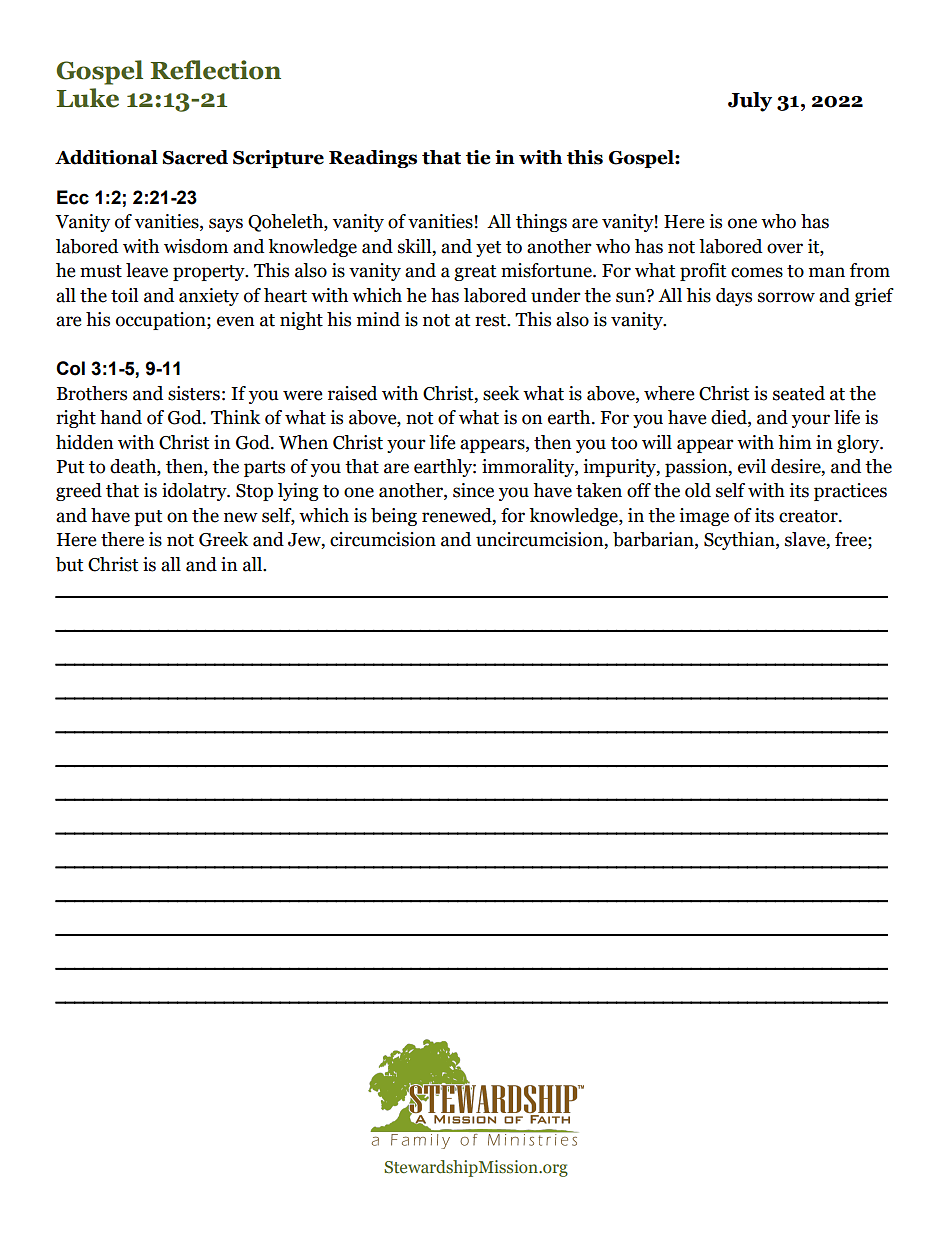 The width and height of the page is (952, 1233). Describe the element at coordinates (740, 541) in the page. I see `Scythian` at that location.
